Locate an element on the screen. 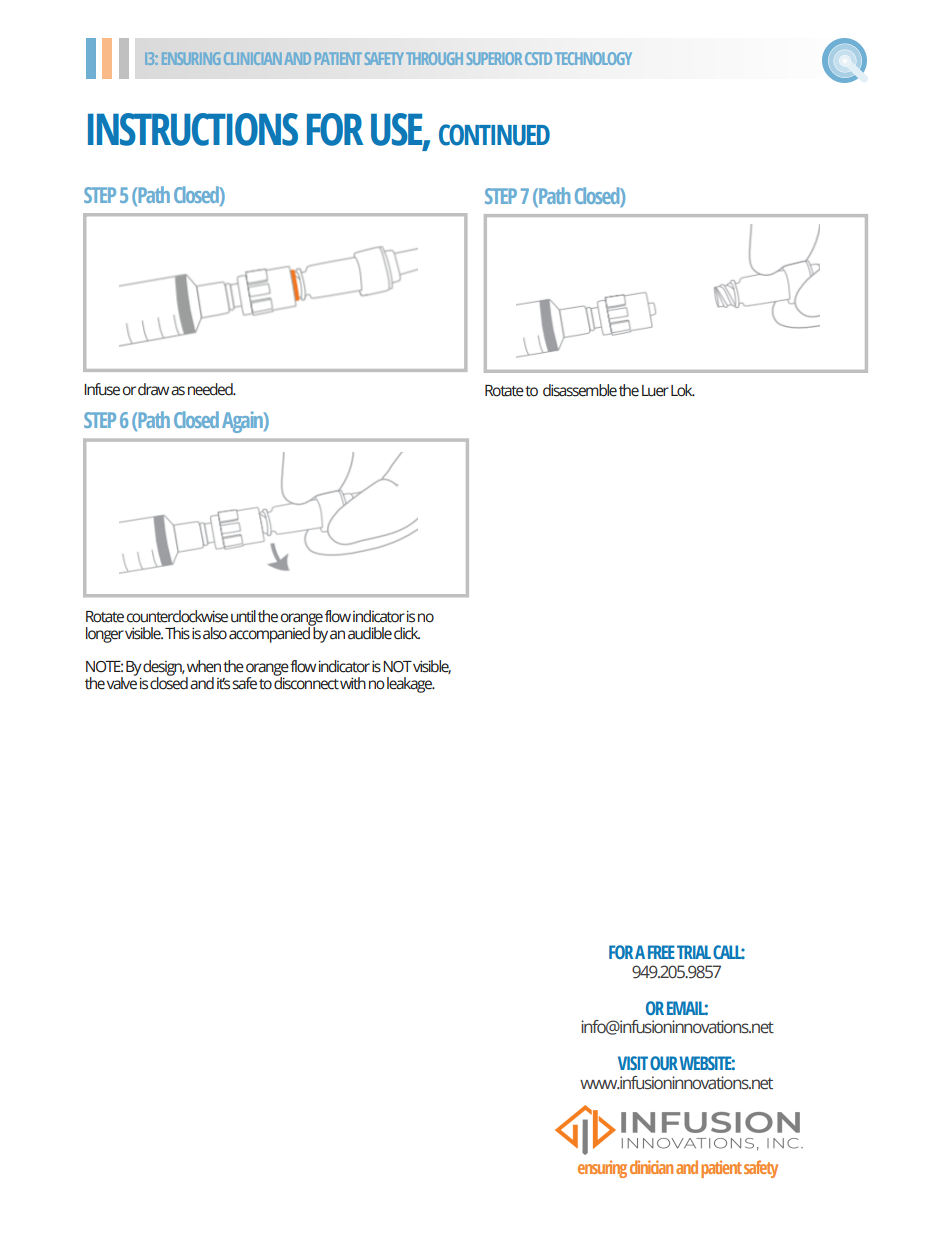 Image resolution: width=952 pixels, height=1233 pixels. with is located at coordinates (353, 683).
